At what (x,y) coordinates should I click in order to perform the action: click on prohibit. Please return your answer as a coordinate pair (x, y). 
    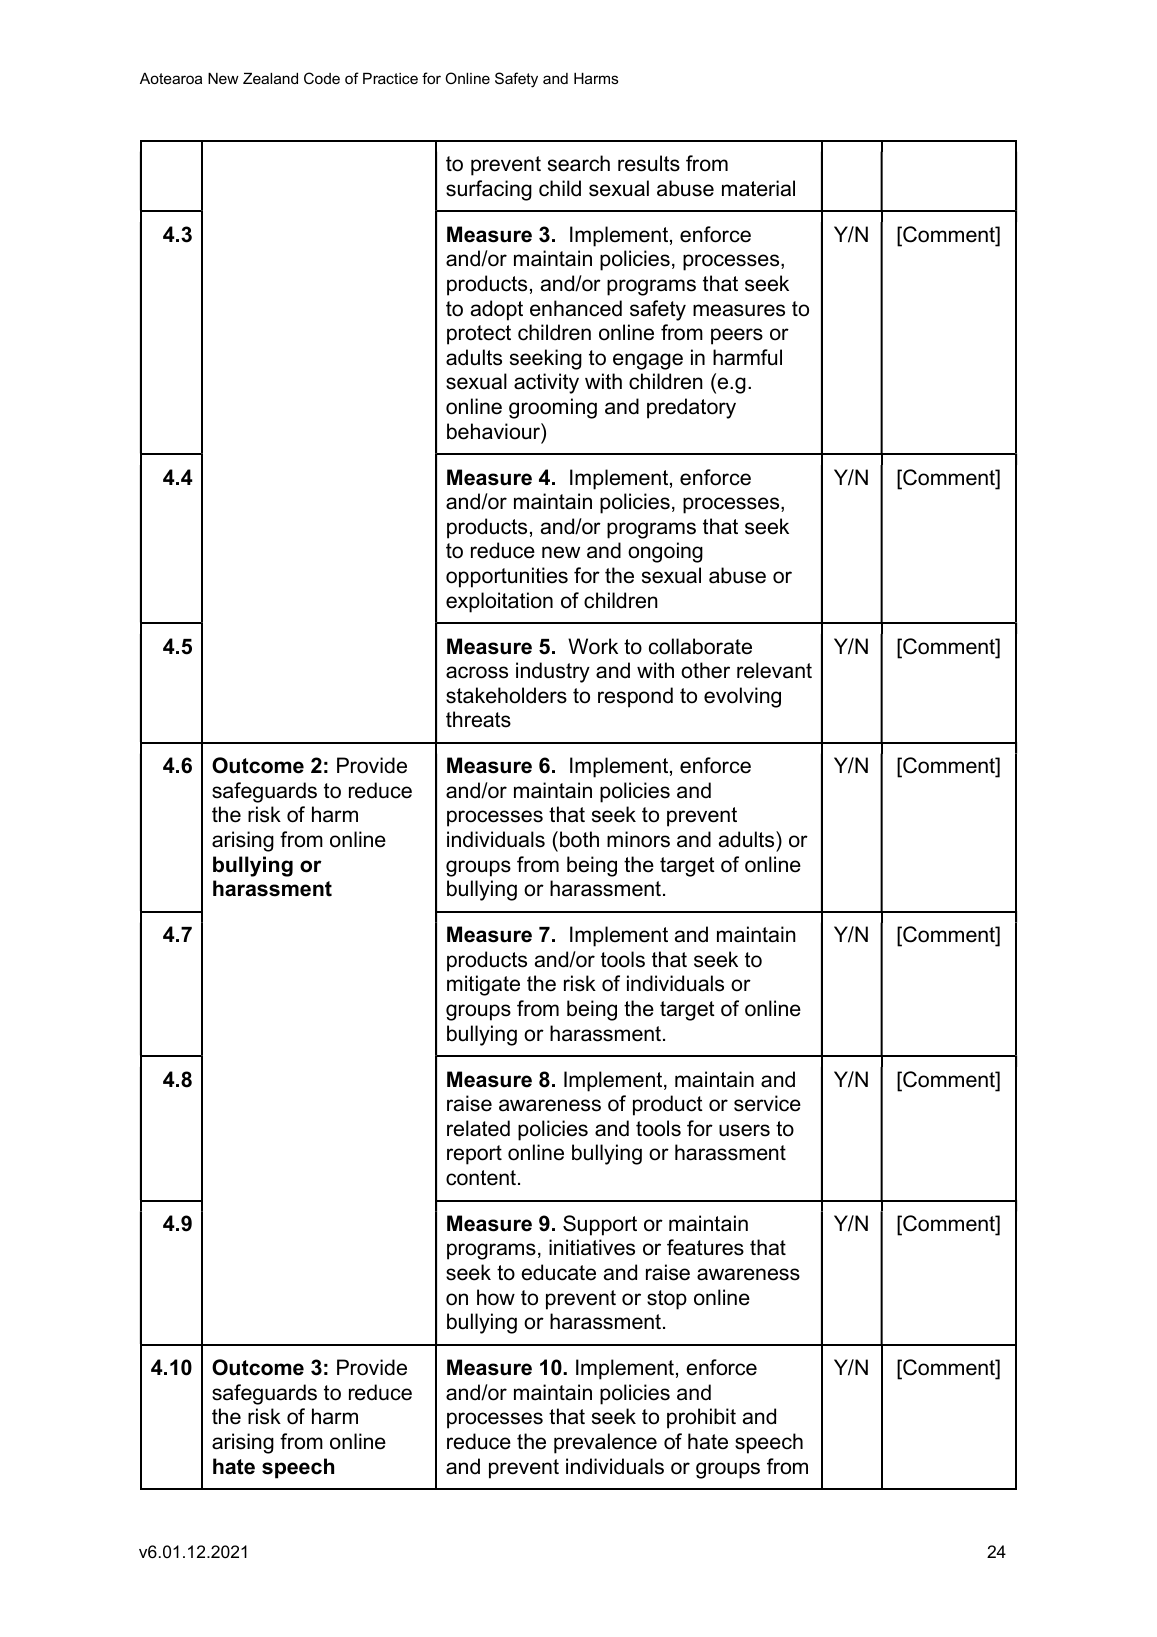
    Looking at the image, I should click on (701, 1418).
